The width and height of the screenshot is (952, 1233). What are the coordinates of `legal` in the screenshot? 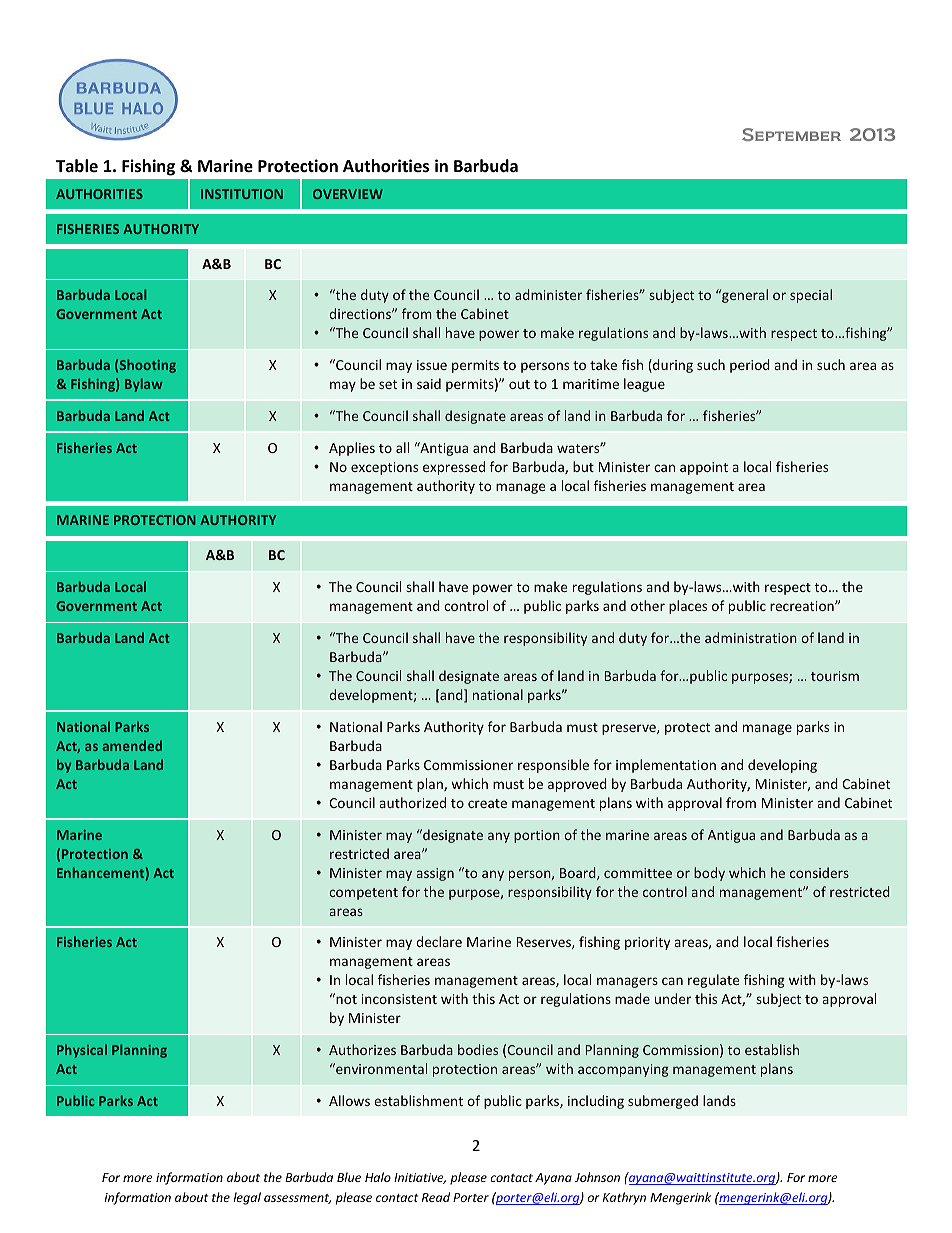 It's located at (247, 1198).
